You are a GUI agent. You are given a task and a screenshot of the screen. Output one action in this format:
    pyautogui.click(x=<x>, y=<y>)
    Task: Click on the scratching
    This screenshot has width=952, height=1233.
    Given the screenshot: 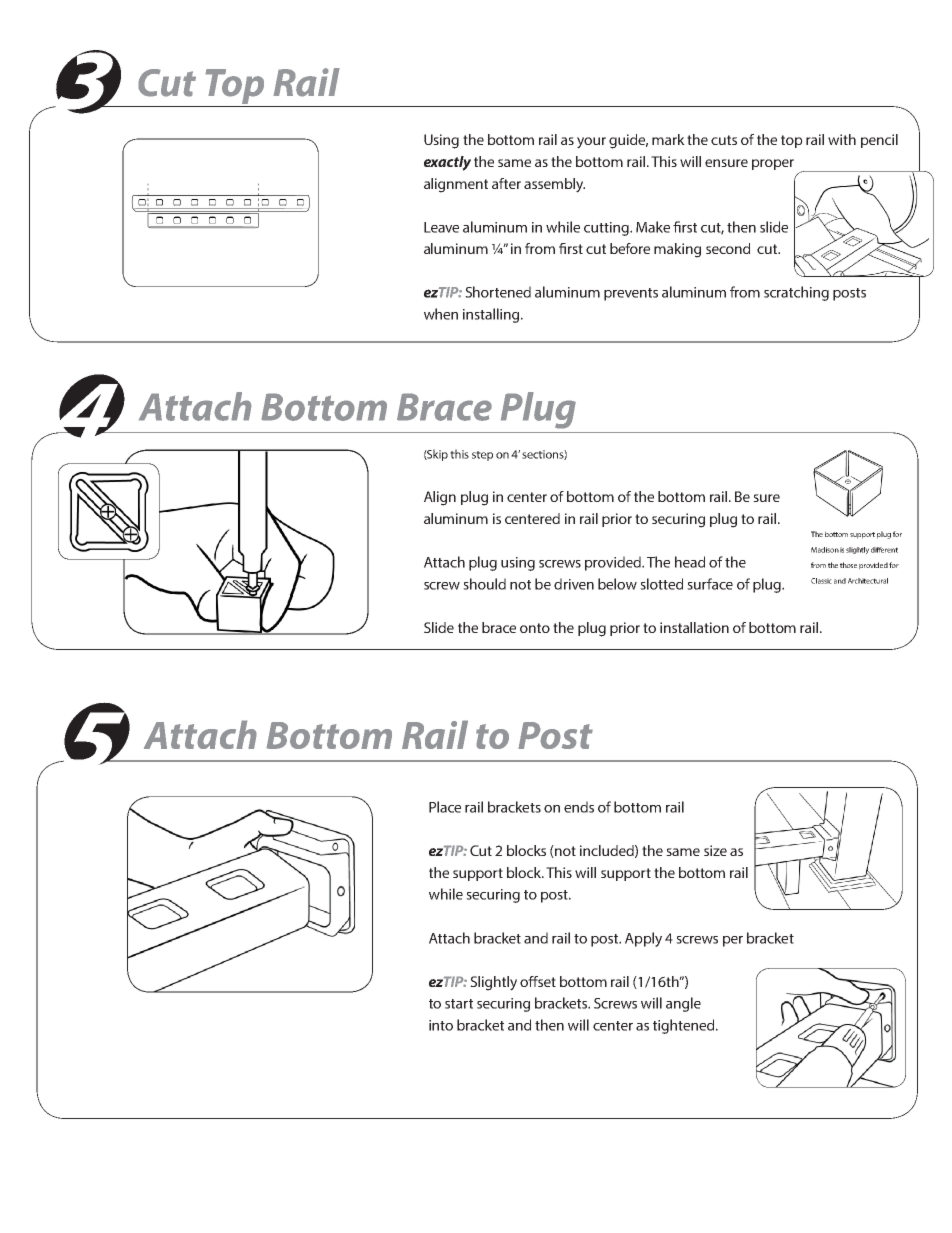 What is the action you would take?
    pyautogui.click(x=796, y=293)
